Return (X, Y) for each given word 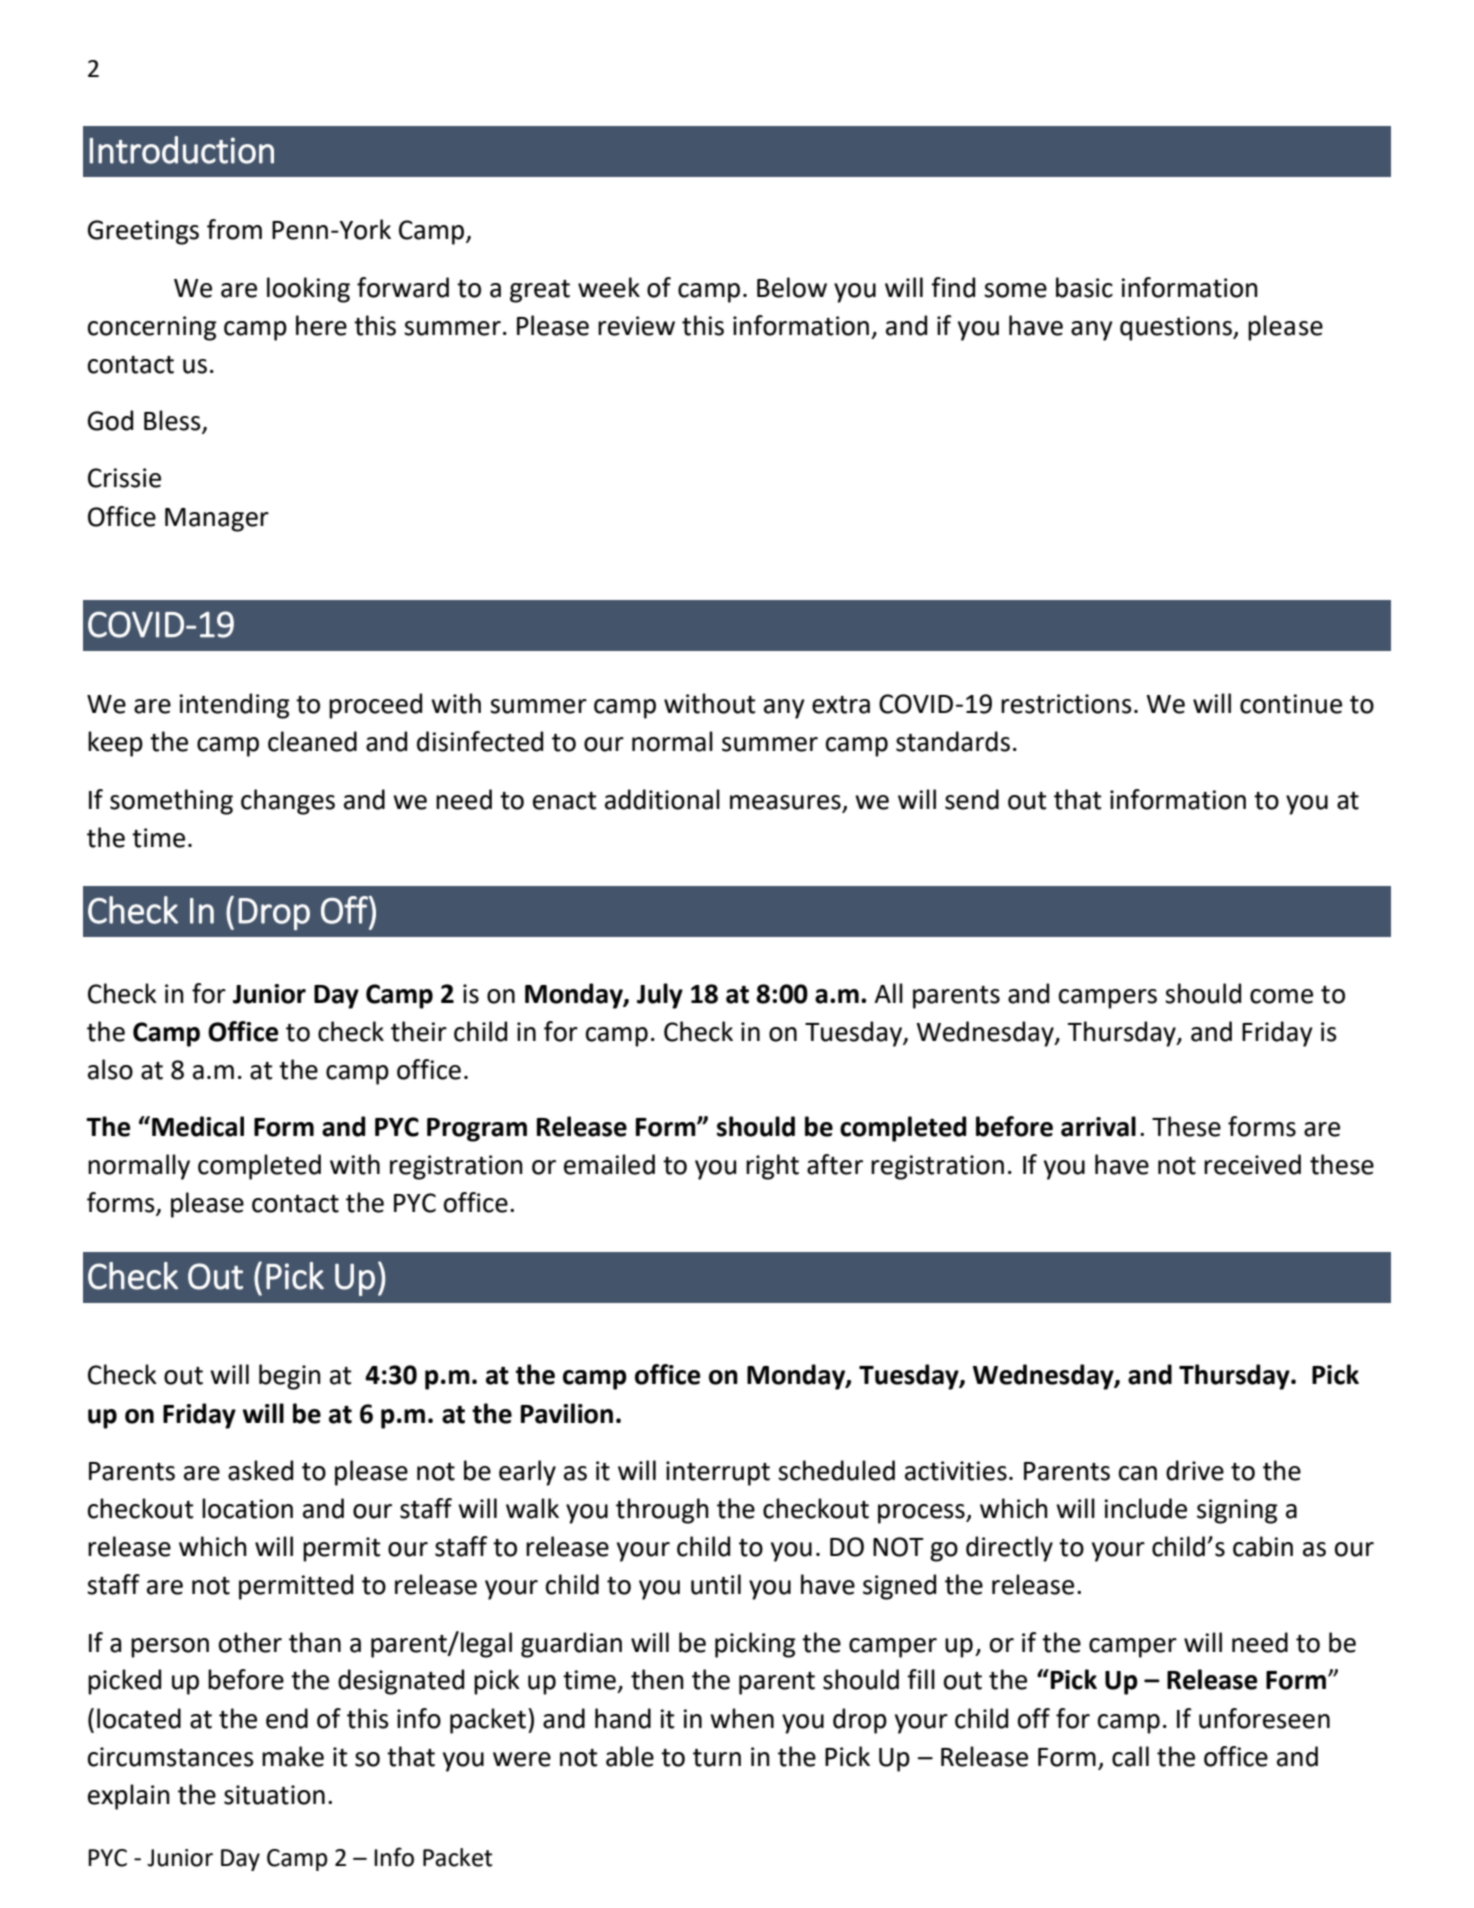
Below (792, 287)
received (1252, 1164)
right (772, 1167)
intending (234, 706)
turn (717, 1758)
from (234, 229)
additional (662, 799)
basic (1084, 287)
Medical (198, 1126)
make (293, 1756)
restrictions (1066, 704)
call (1130, 1756)
